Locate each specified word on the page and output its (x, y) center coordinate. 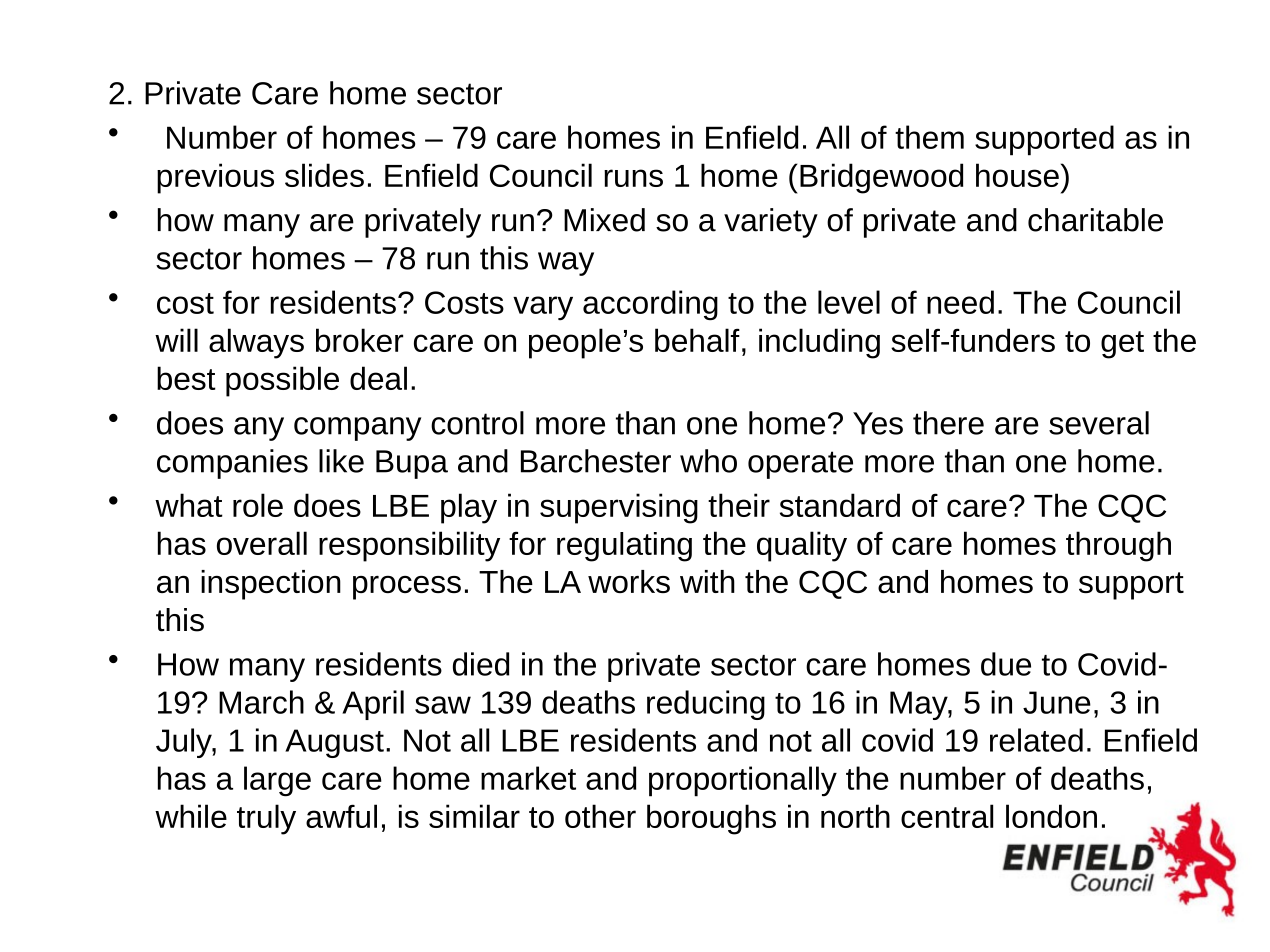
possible (282, 381)
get (1122, 345)
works (629, 581)
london (1051, 816)
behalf (697, 340)
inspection (271, 585)
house (1017, 175)
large (277, 781)
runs (633, 178)
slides (324, 175)
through (1118, 546)
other (600, 816)
